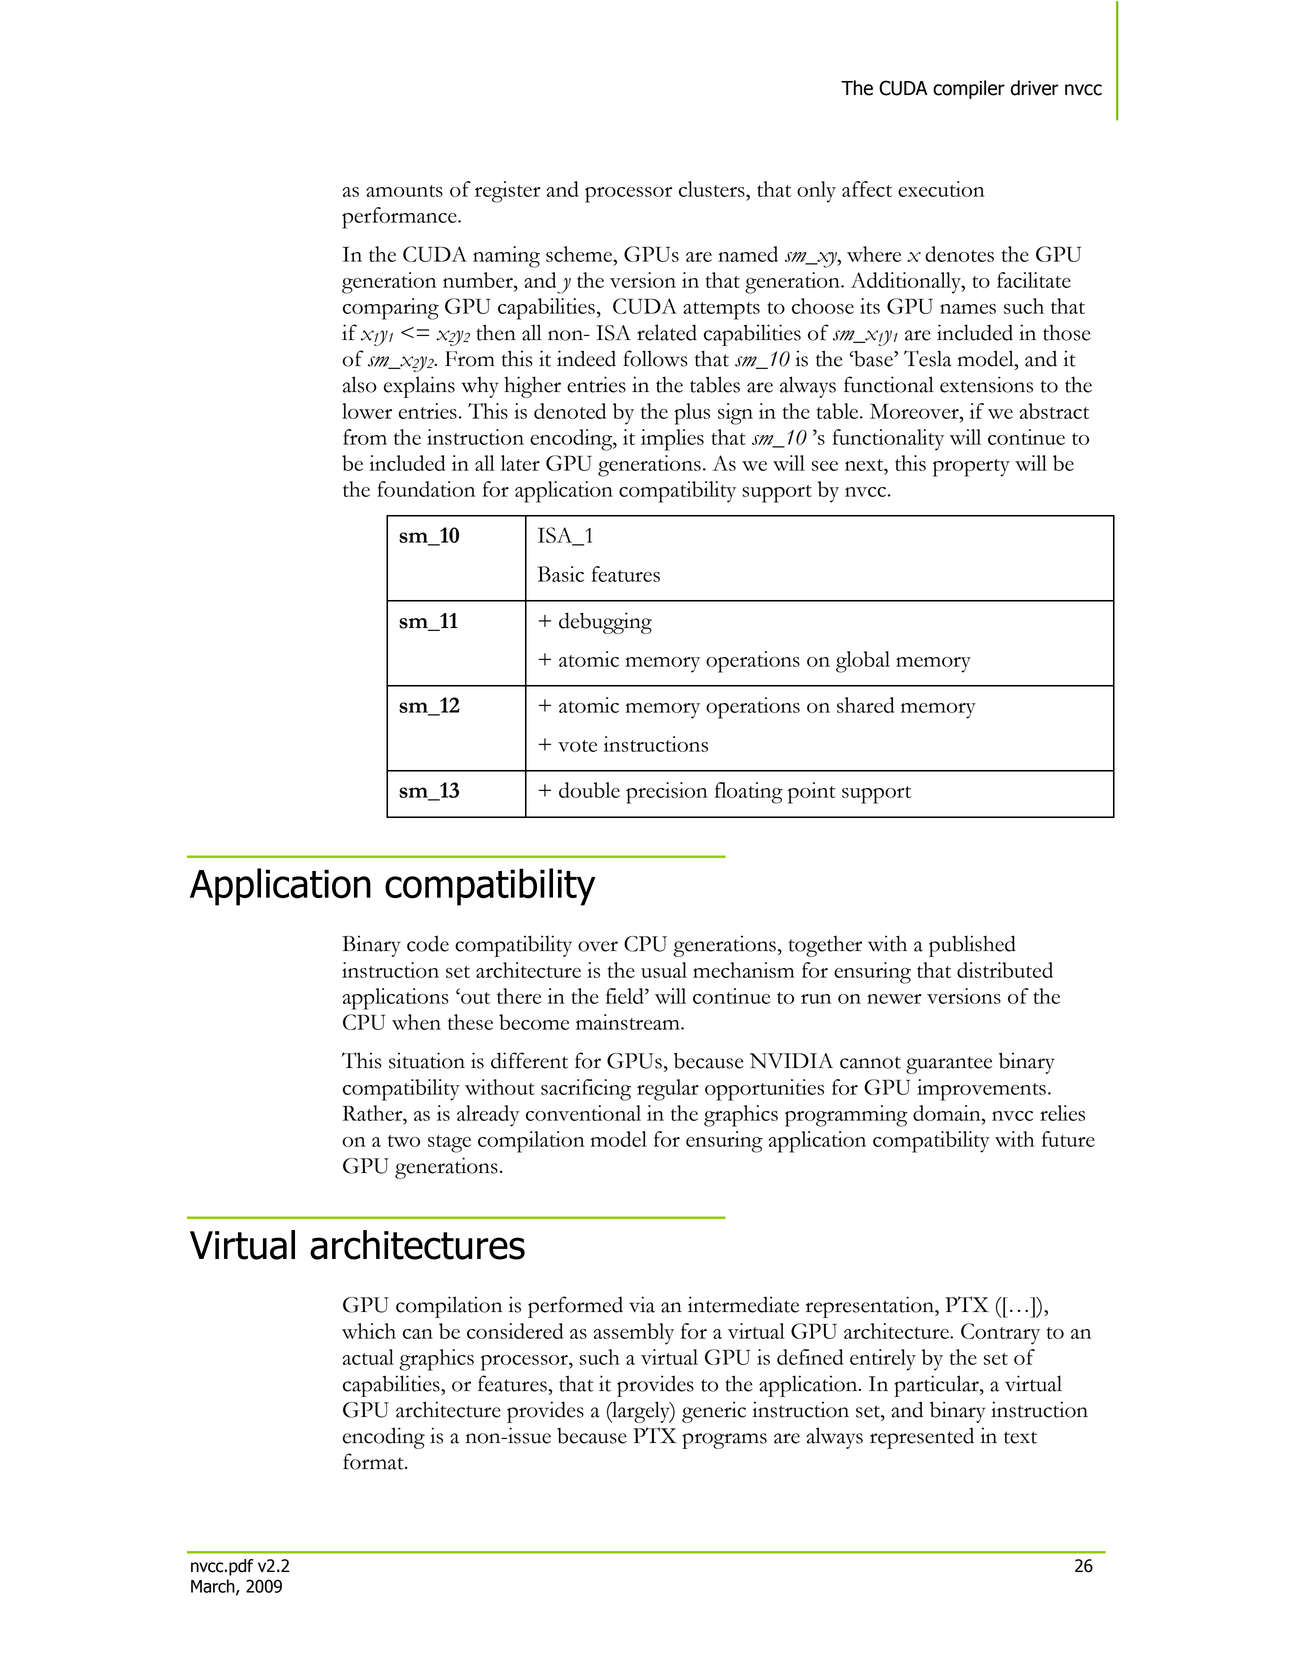  Describe the element at coordinates (470, 1022) in the image. I see `these` at that location.
